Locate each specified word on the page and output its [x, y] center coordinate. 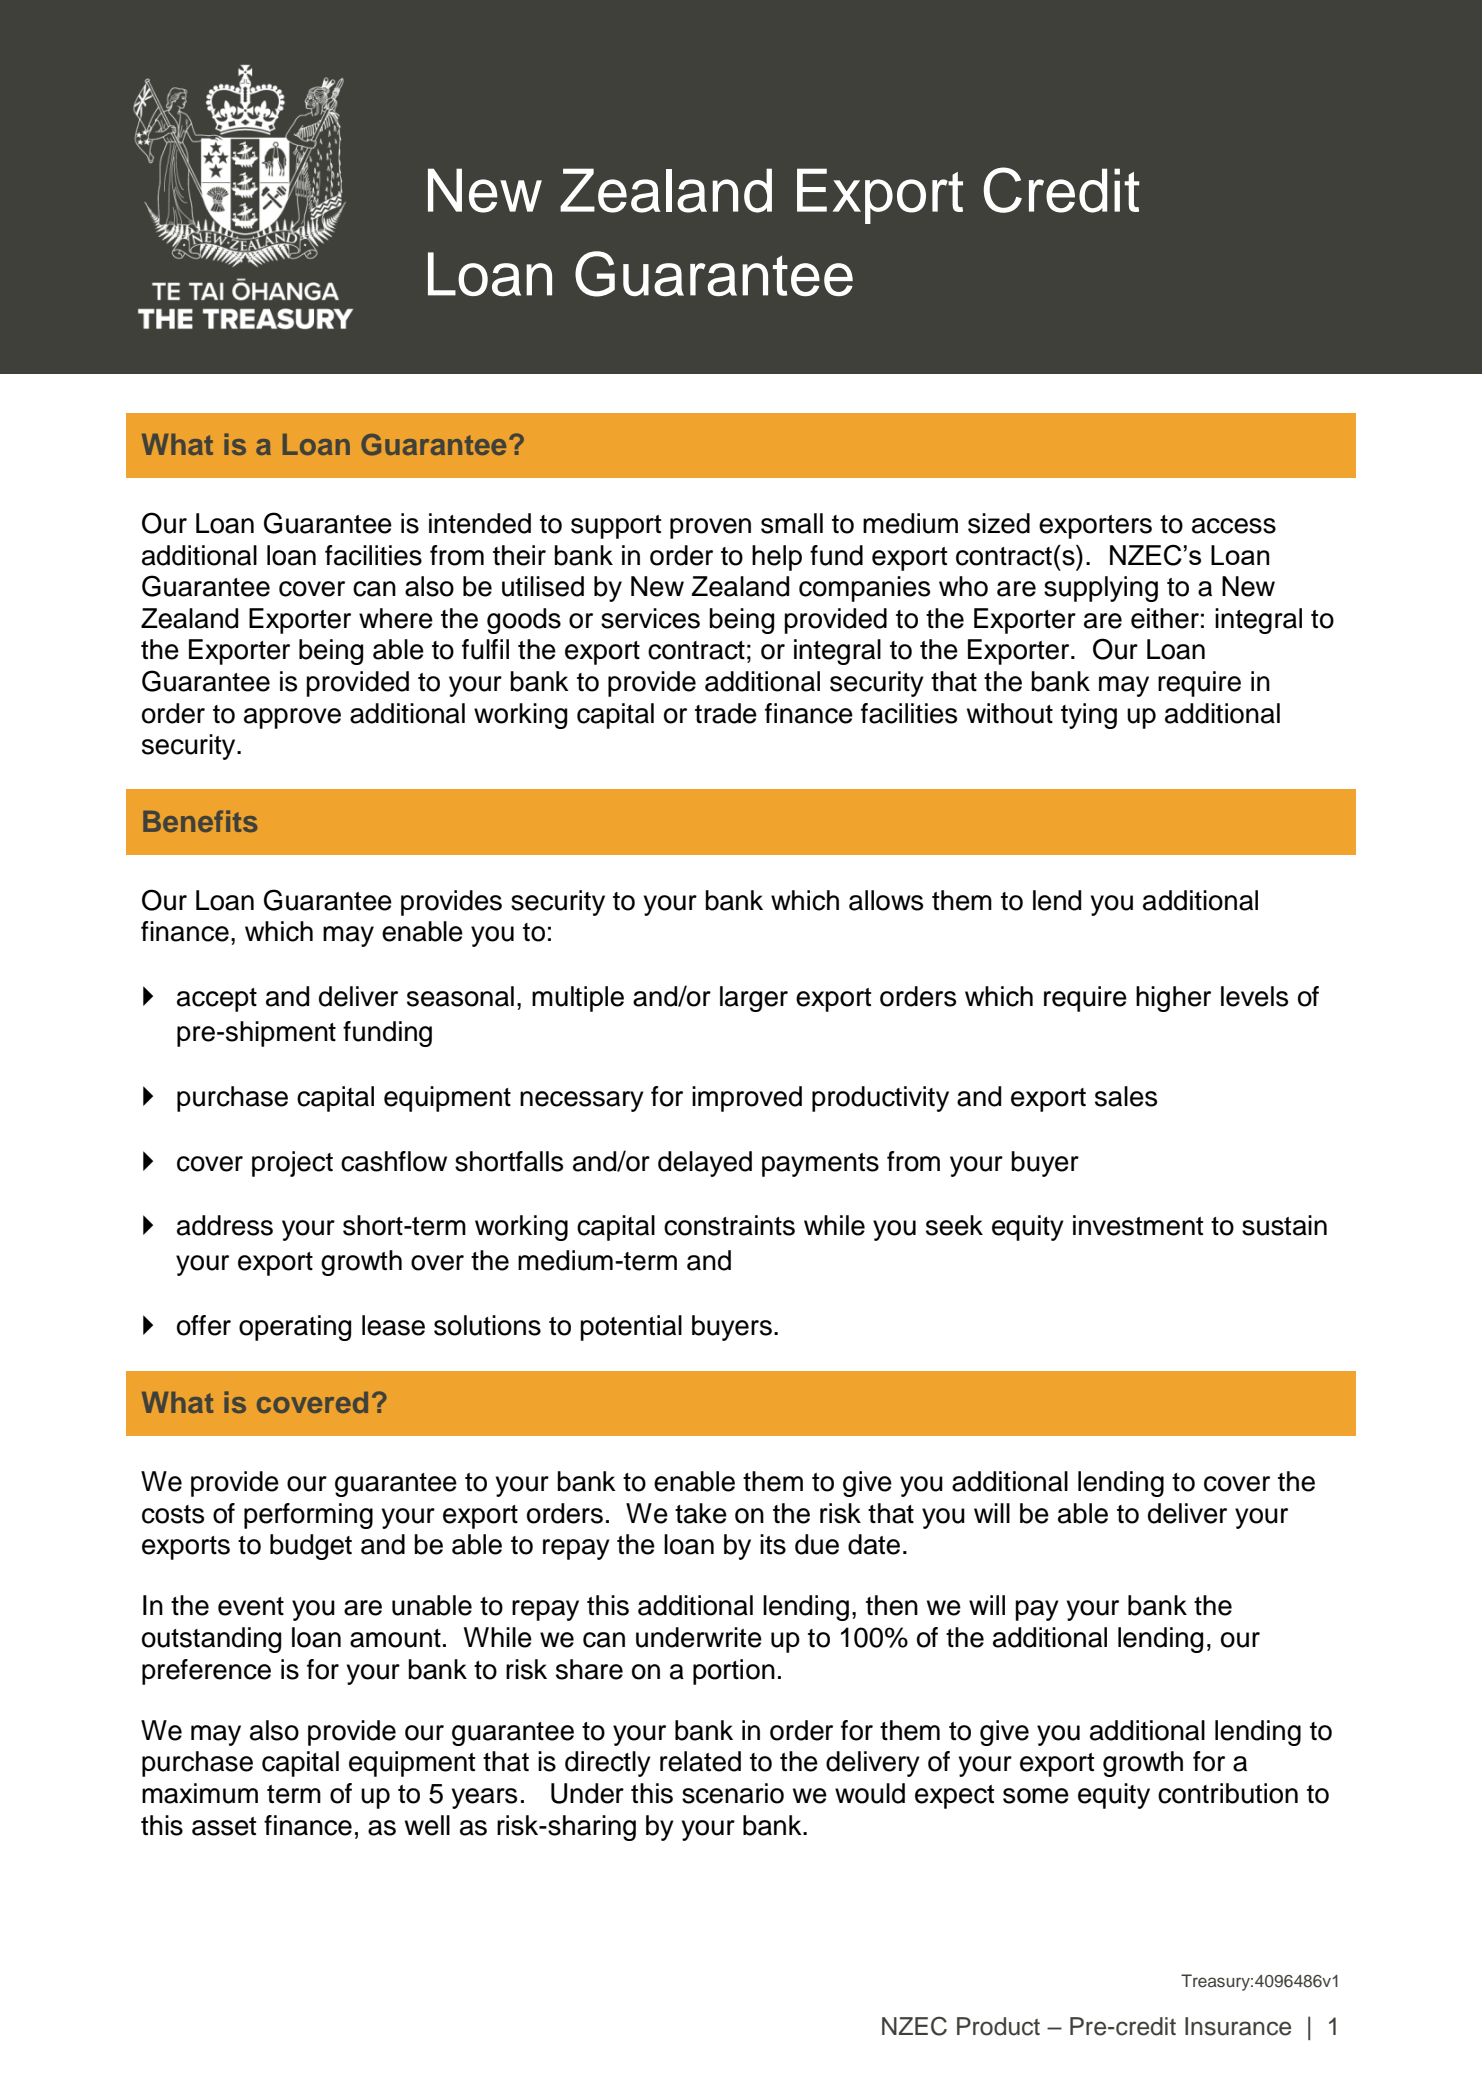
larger [754, 999]
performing [308, 1516]
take [701, 1513]
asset [224, 1826]
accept [217, 1000]
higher [1173, 999]
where [396, 618]
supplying [1101, 589]
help [777, 558]
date [874, 1544]
